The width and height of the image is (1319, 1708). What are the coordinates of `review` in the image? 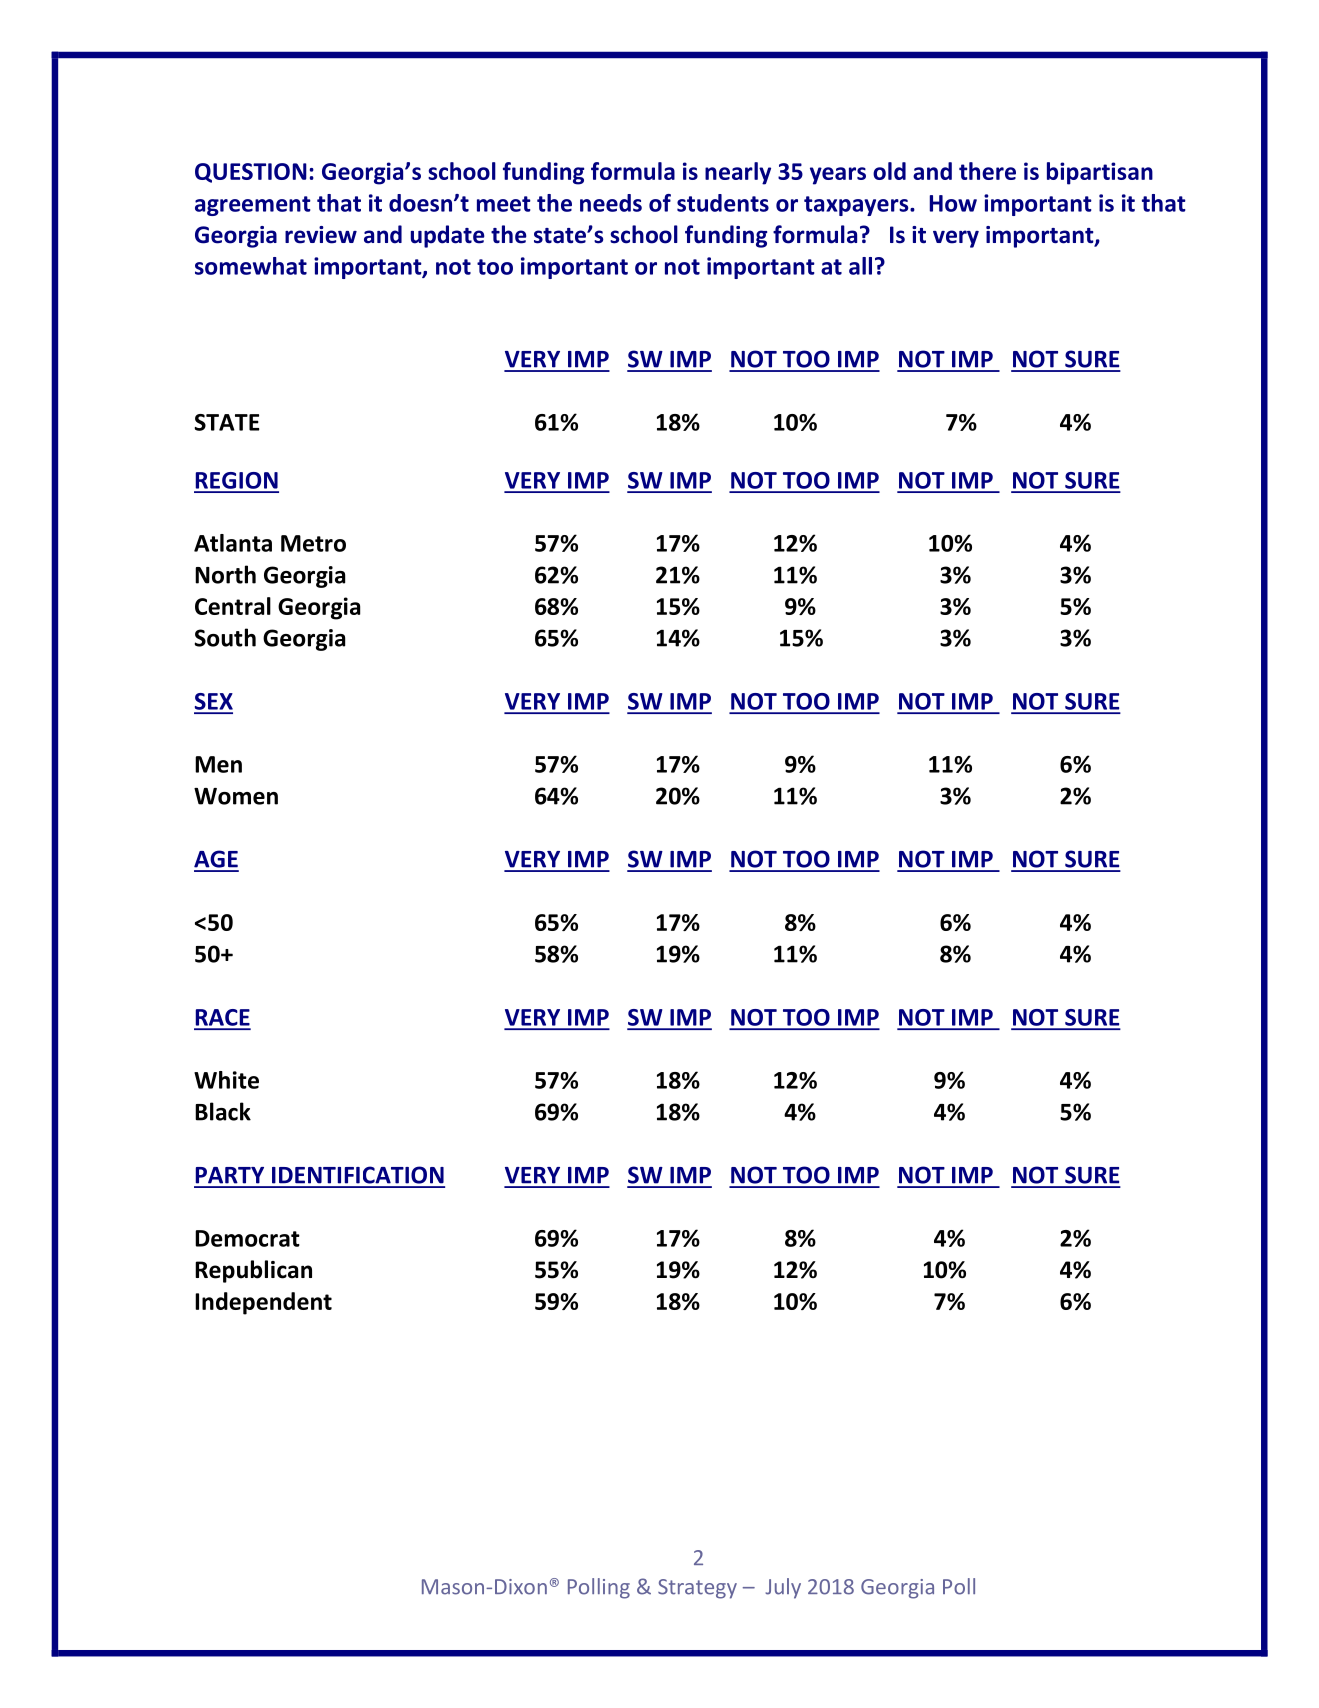 It's located at (321, 235).
